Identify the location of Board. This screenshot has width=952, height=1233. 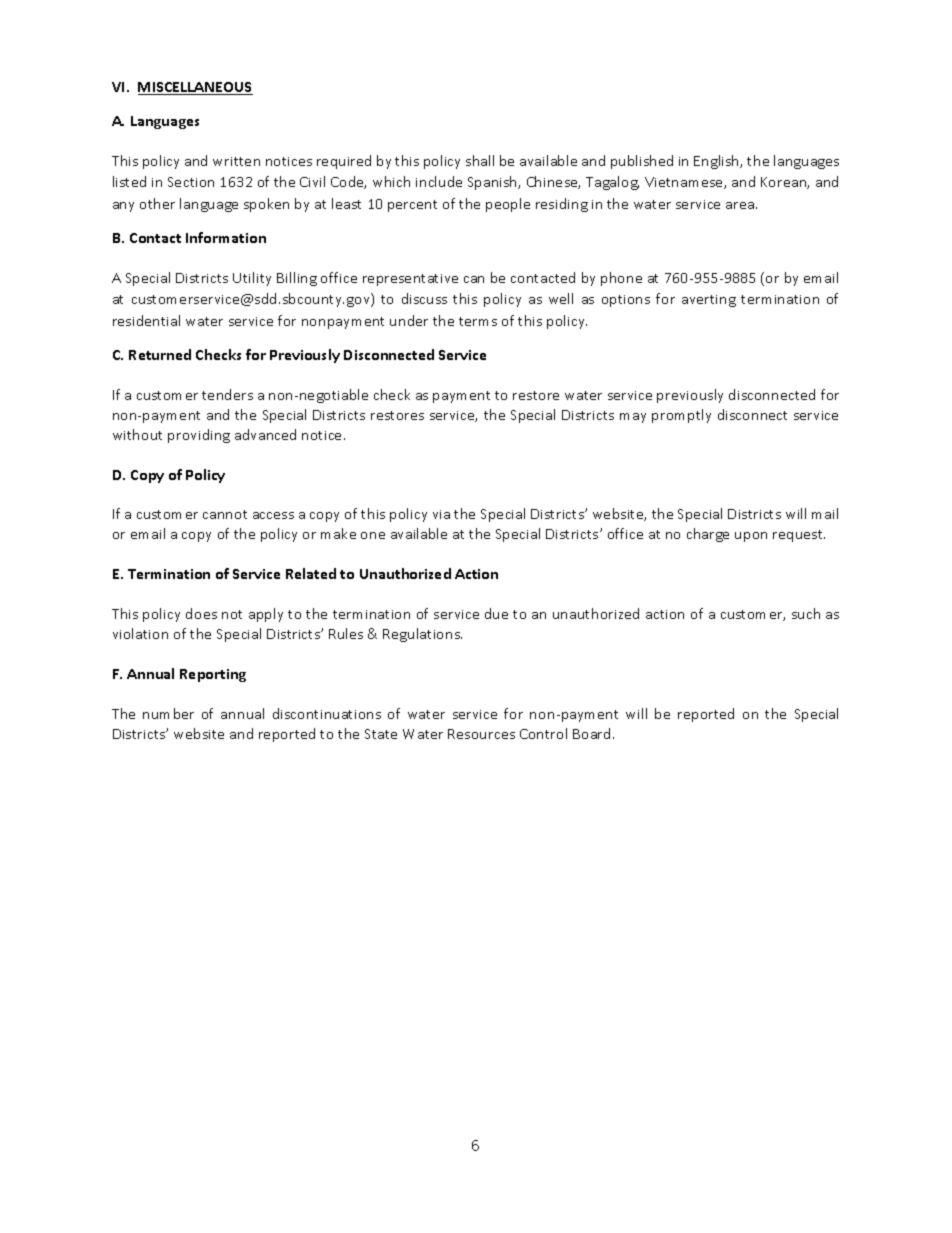
(591, 733).
